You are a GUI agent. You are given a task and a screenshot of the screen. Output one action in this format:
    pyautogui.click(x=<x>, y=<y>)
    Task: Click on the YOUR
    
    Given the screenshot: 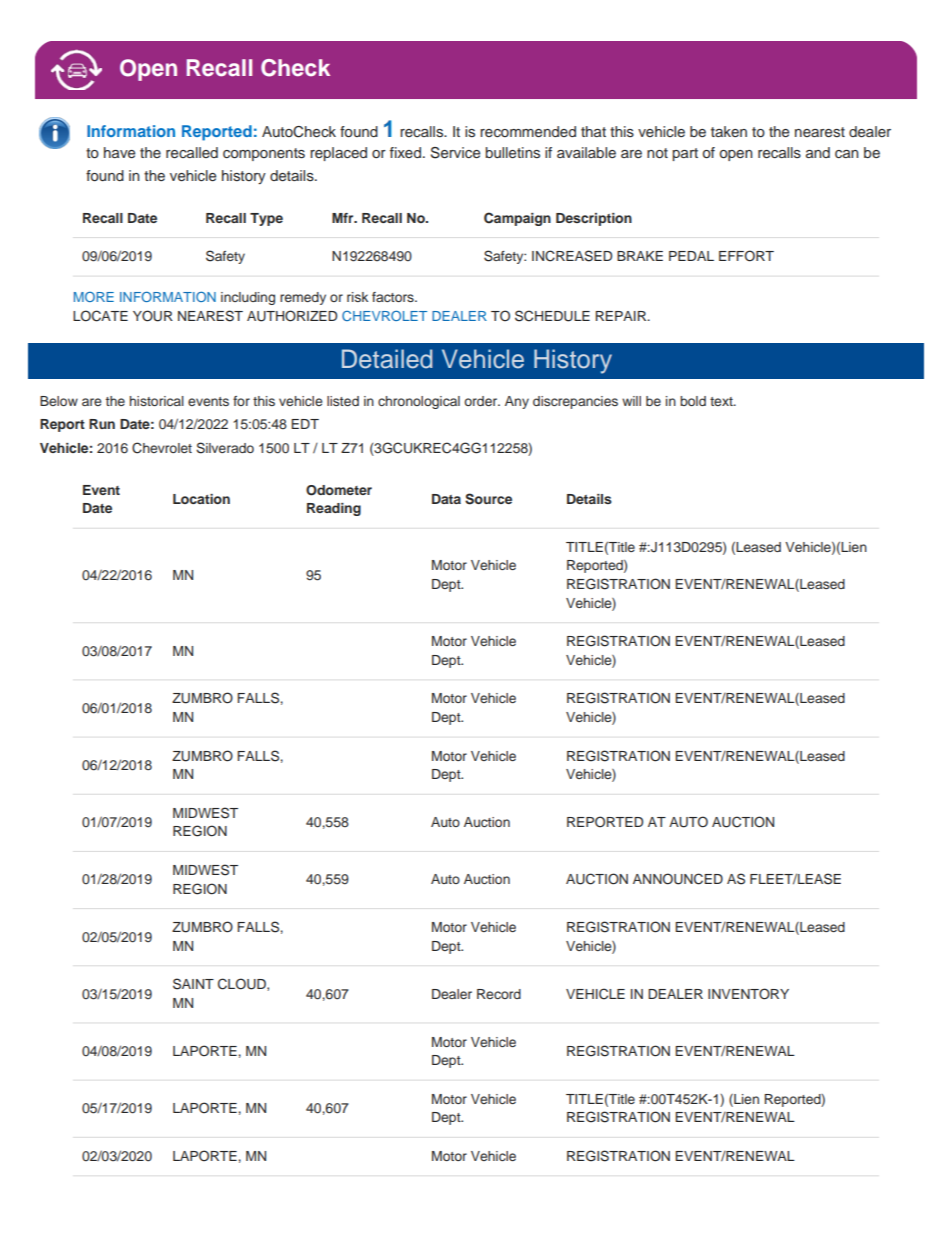 What is the action you would take?
    pyautogui.click(x=153, y=316)
